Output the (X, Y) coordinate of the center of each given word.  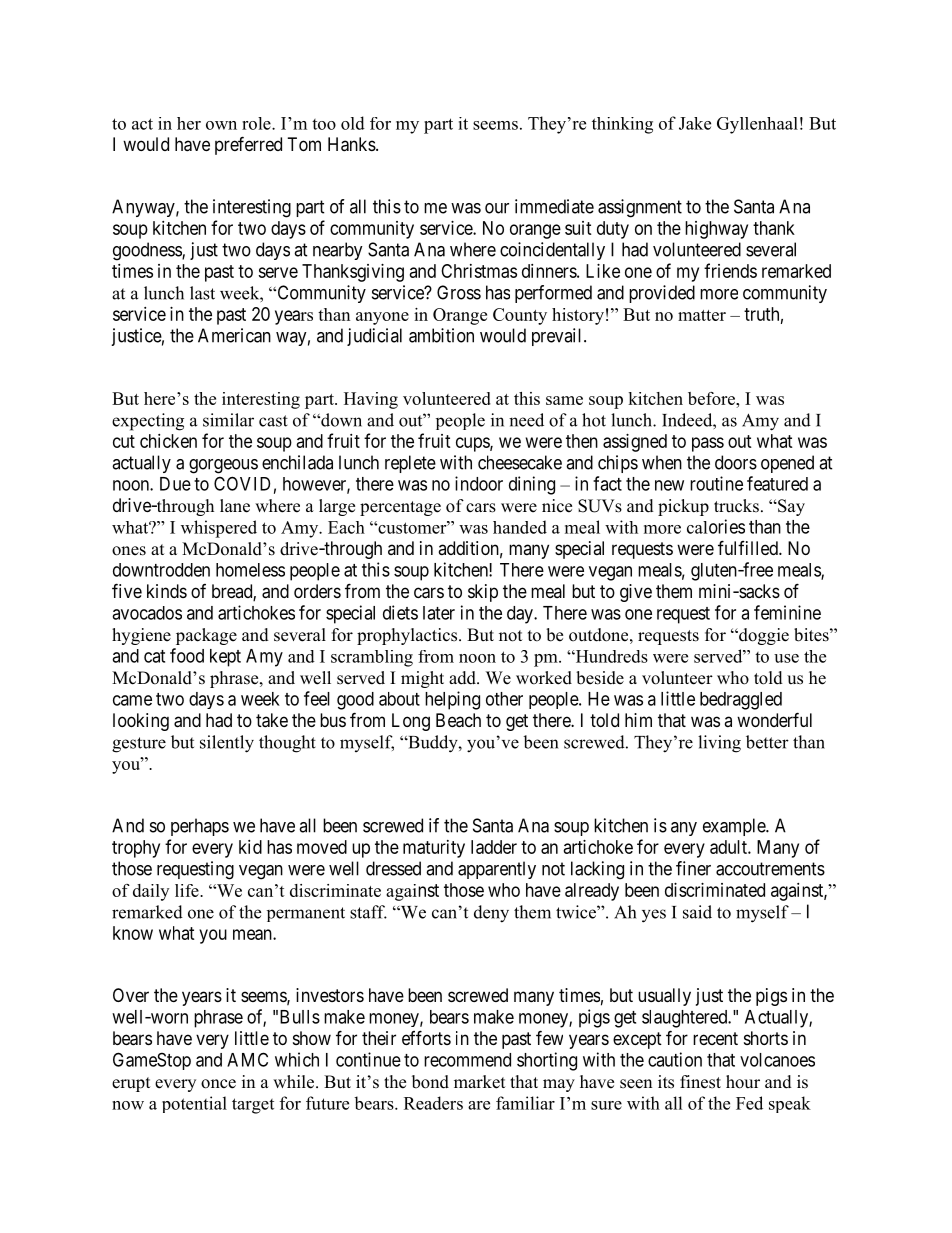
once (218, 1084)
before (712, 398)
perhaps (200, 827)
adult (729, 847)
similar (228, 420)
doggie (763, 636)
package (206, 636)
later (439, 613)
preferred (248, 145)
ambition (441, 335)
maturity (434, 849)
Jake (695, 123)
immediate (554, 206)
